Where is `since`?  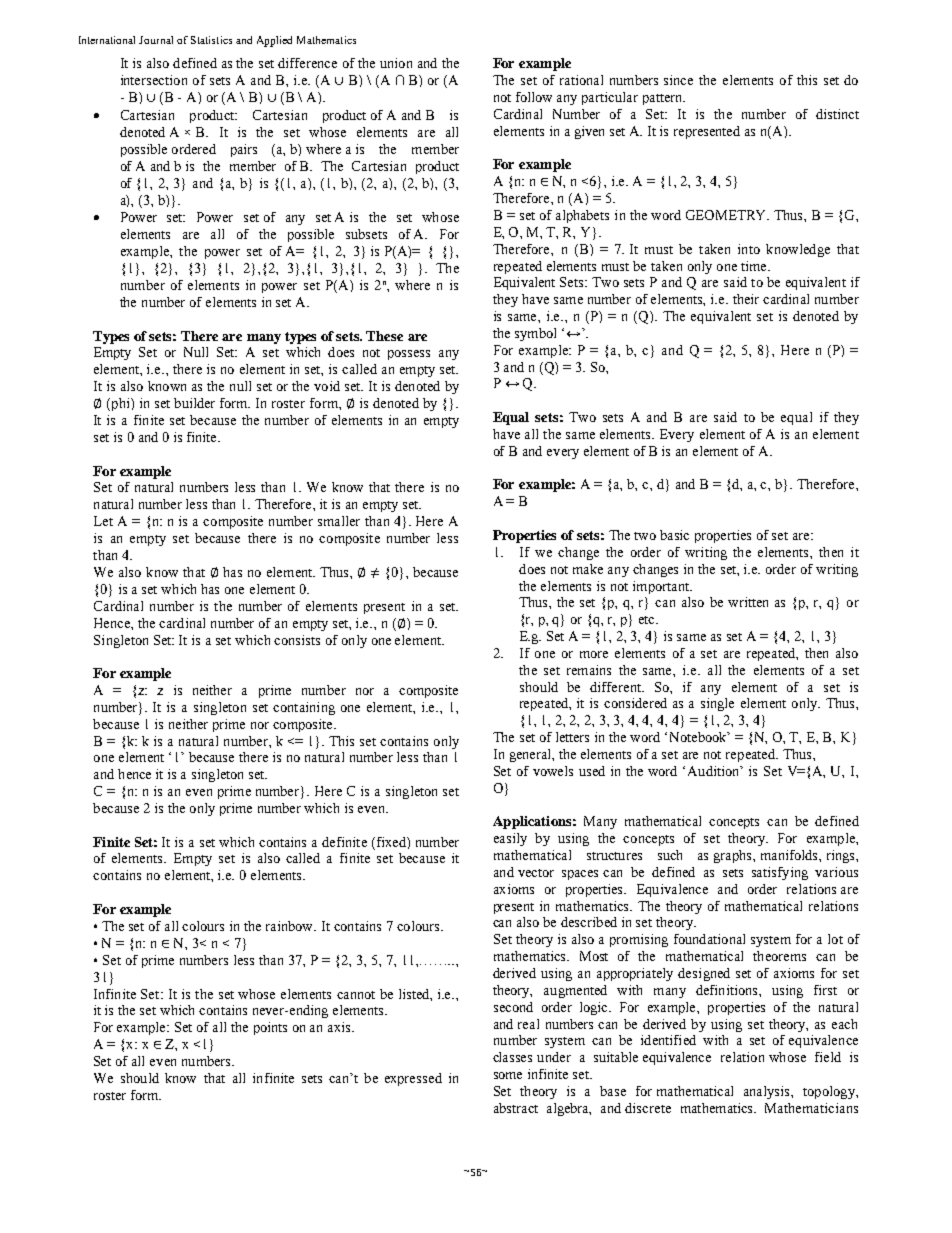 since is located at coordinates (678, 80).
